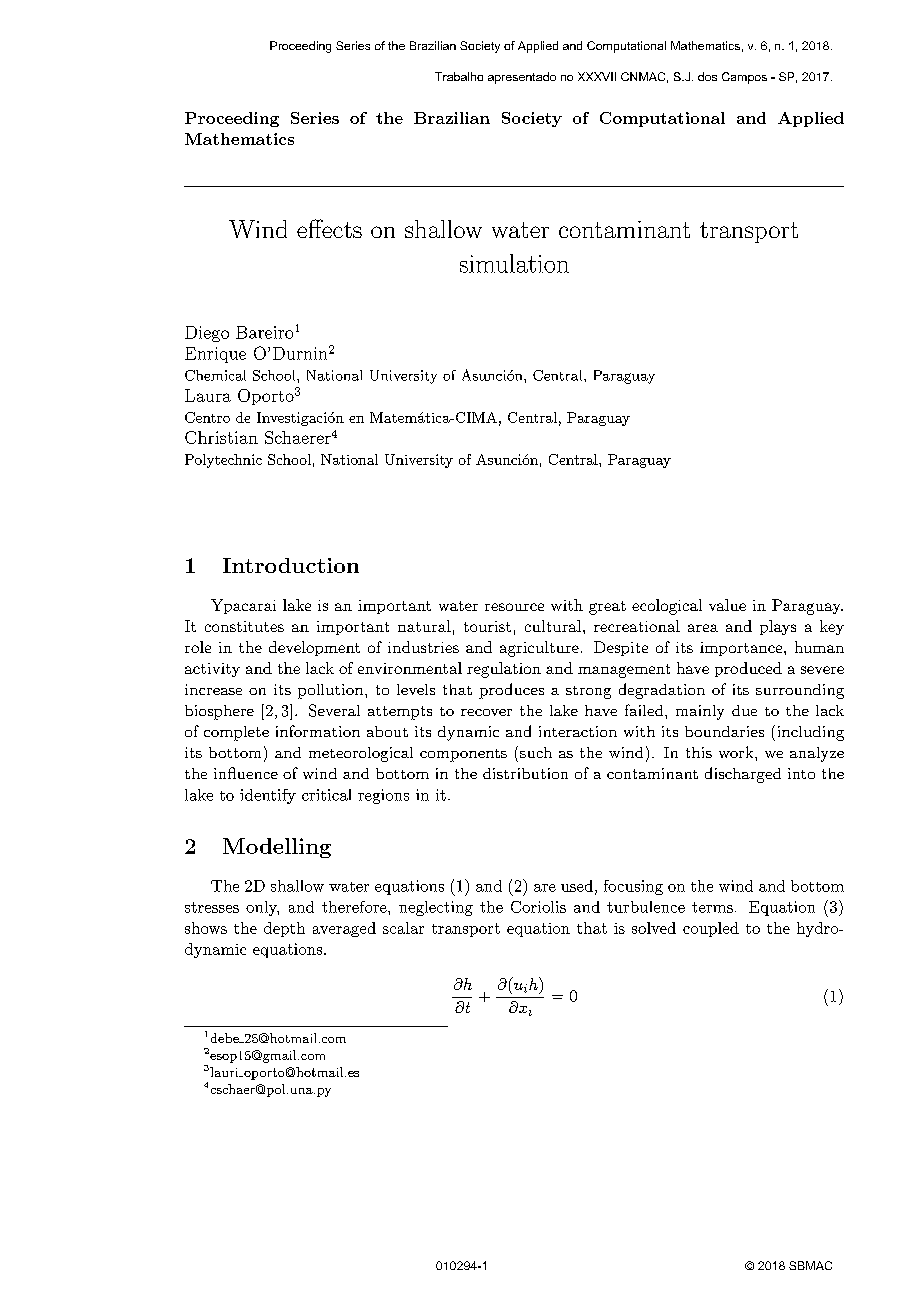  Describe the element at coordinates (711, 929) in the screenshot. I see `coupled` at that location.
